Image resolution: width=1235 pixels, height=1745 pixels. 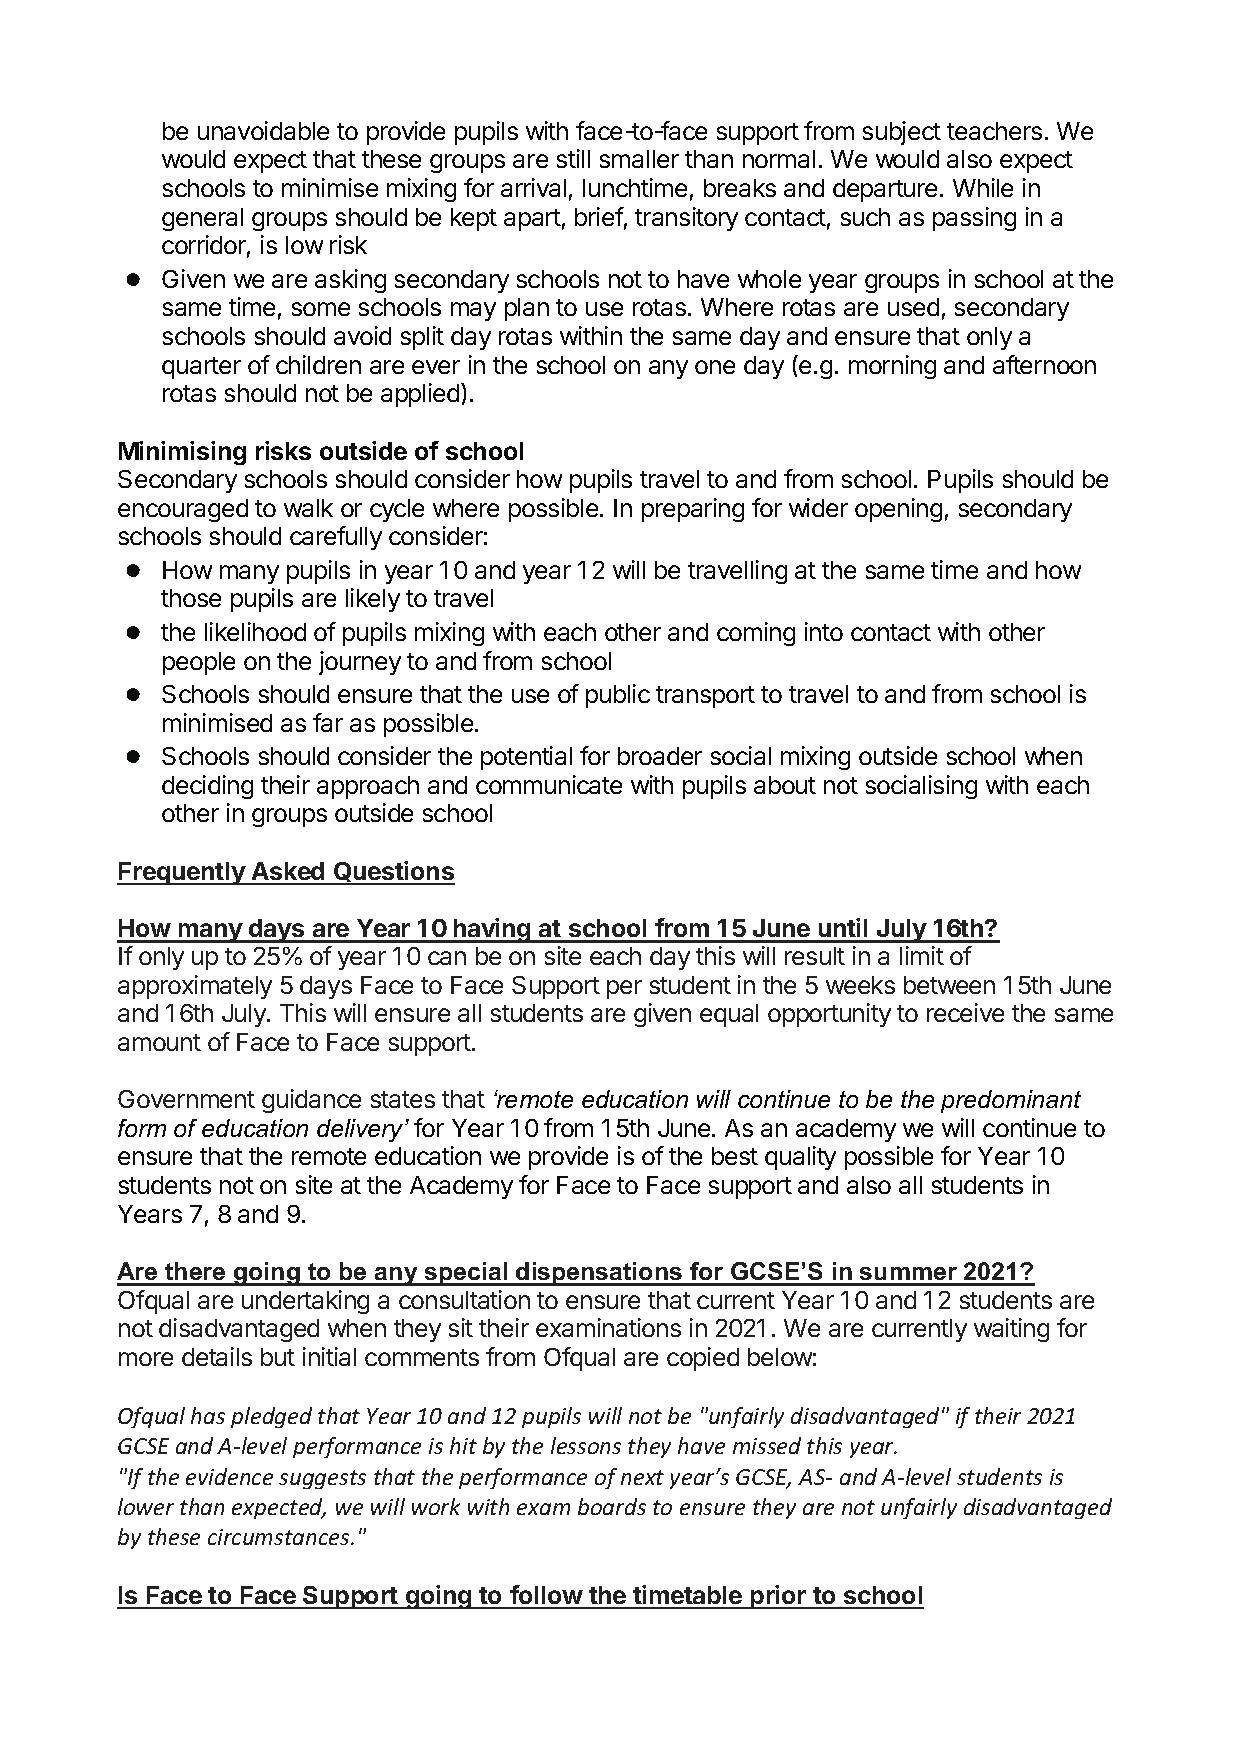 What do you see at coordinates (573, 158) in the screenshot?
I see `still` at bounding box center [573, 158].
